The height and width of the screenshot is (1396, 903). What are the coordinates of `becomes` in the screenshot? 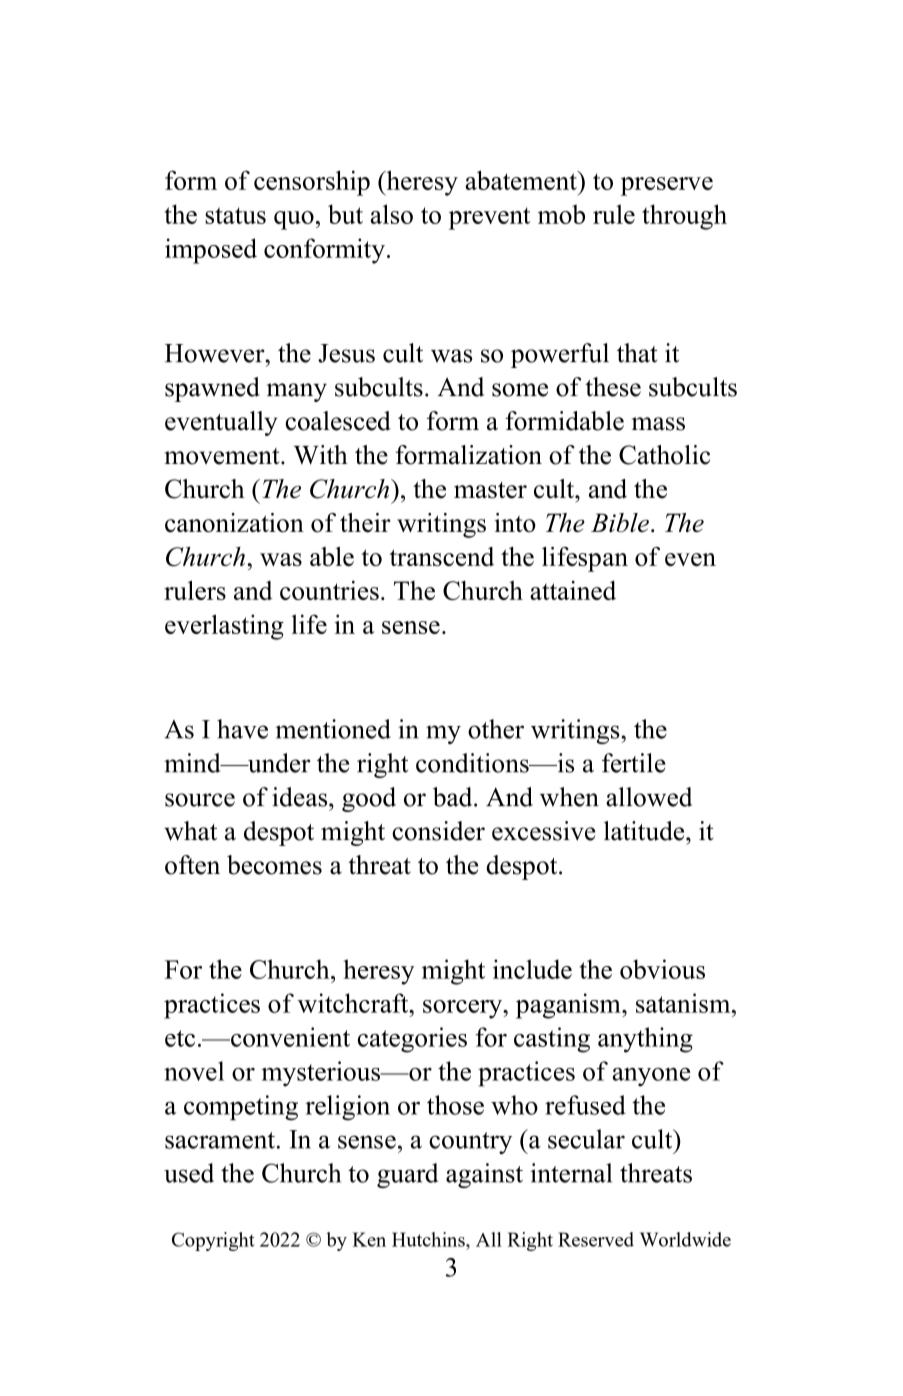 It's located at (274, 865).
